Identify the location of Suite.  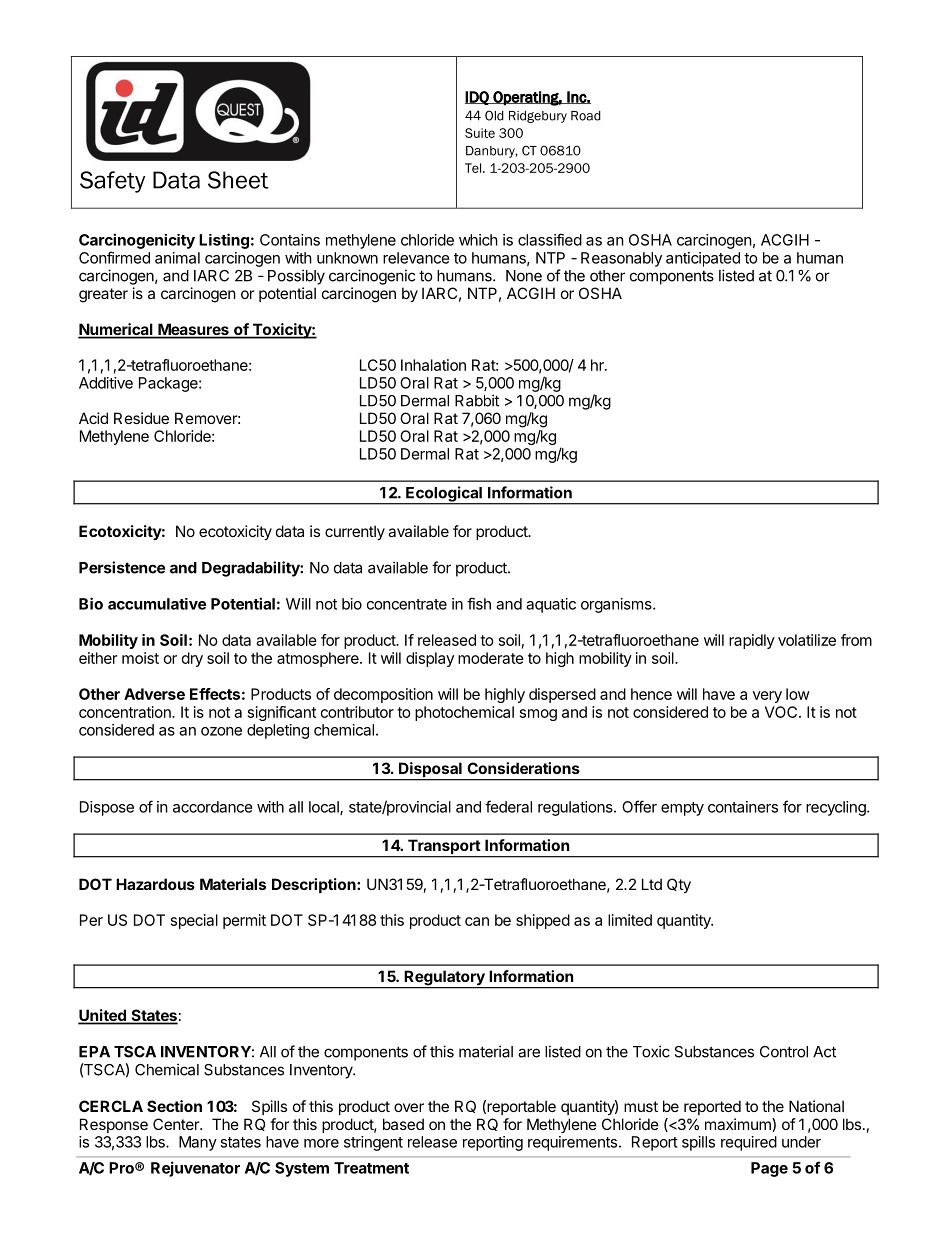
(480, 133).
